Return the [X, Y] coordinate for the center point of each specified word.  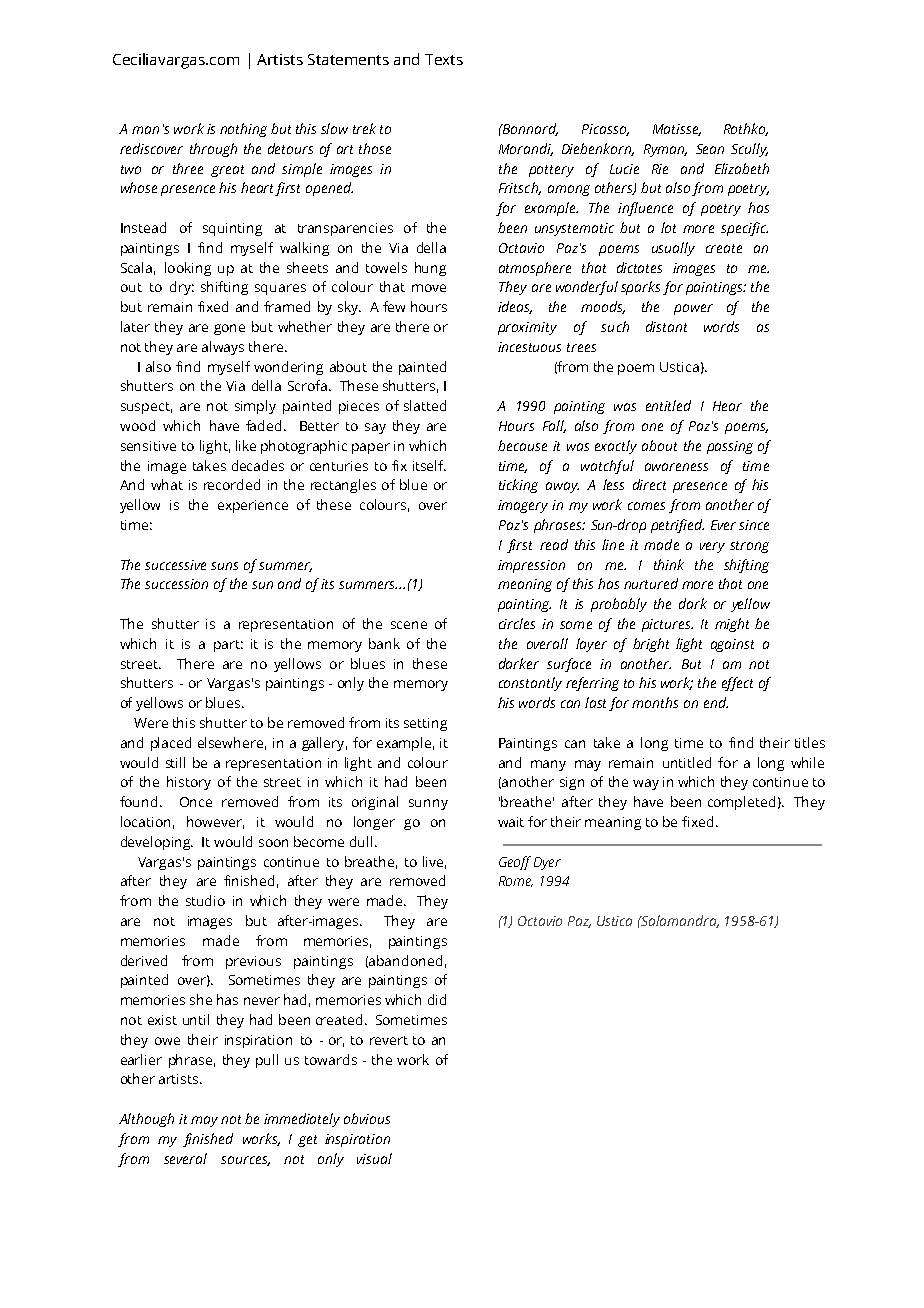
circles [517, 623]
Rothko [746, 129]
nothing [243, 130]
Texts [444, 59]
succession [176, 584]
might [732, 625]
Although [146, 1120]
